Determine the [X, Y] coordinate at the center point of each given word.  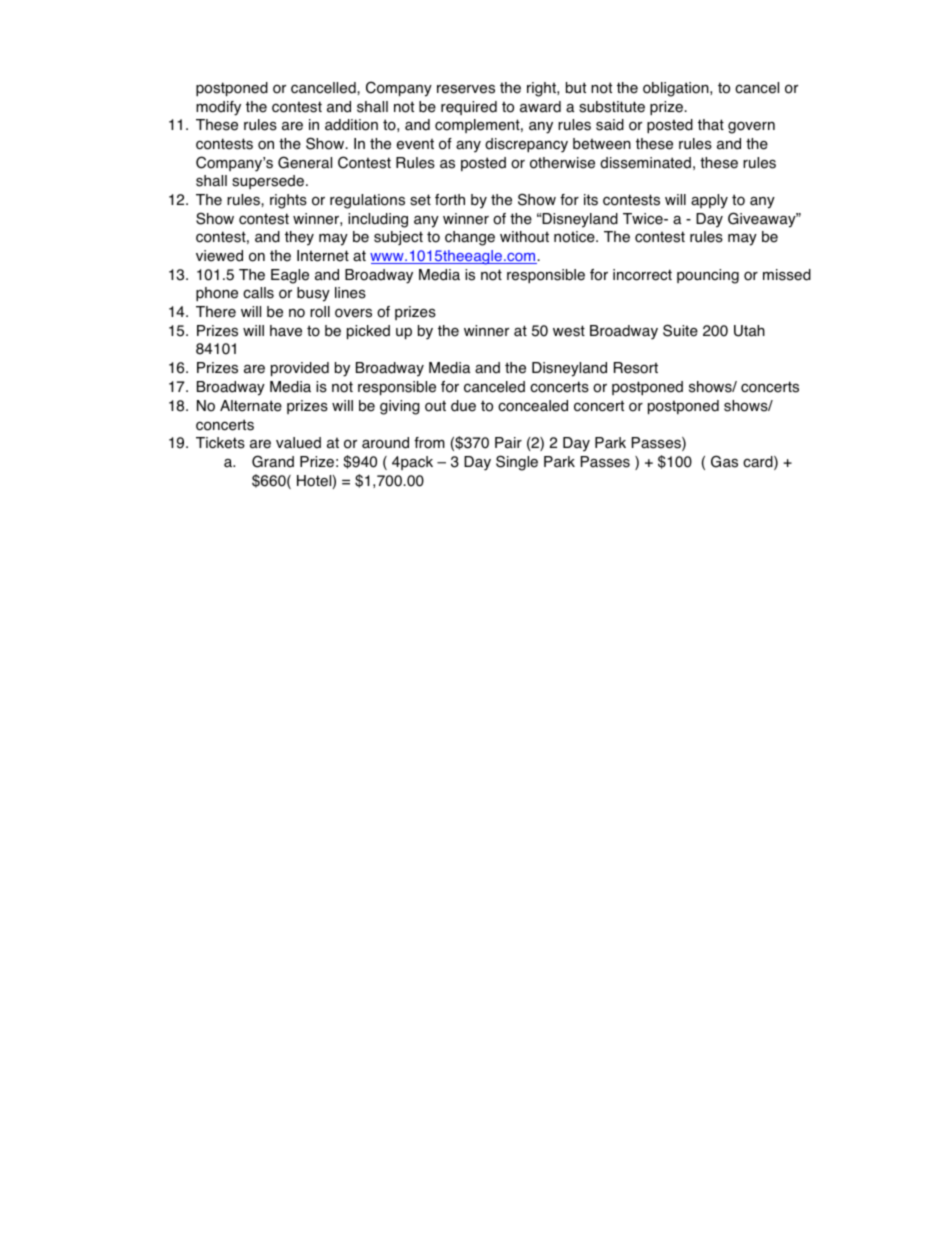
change [470, 238]
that [711, 125]
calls [258, 293]
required [469, 108]
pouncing [708, 276]
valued [298, 443]
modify [218, 108]
